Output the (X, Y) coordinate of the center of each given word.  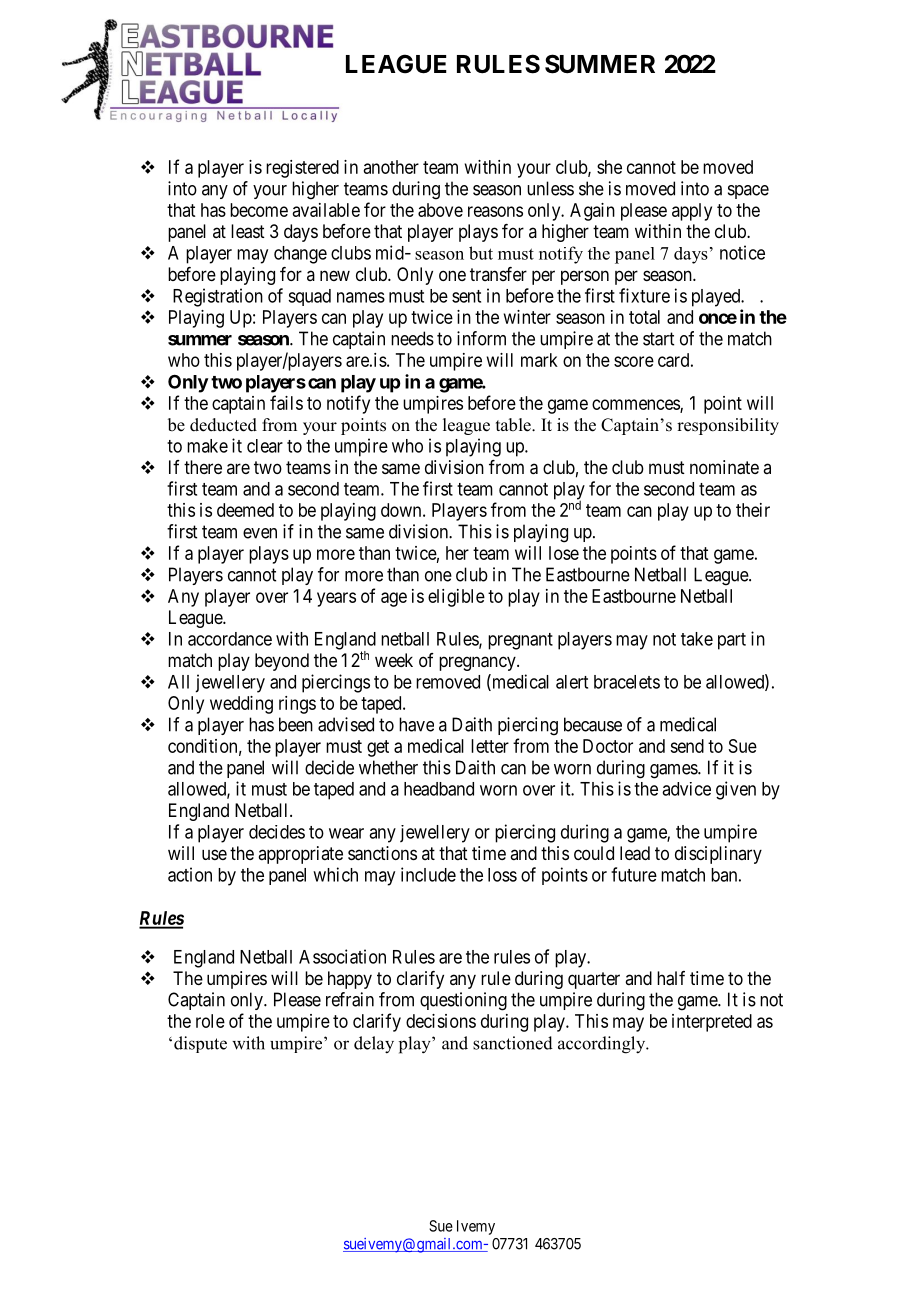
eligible (456, 598)
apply (692, 212)
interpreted (712, 1023)
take (697, 639)
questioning (463, 1001)
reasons (495, 211)
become (259, 210)
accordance (230, 639)
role (210, 1021)
